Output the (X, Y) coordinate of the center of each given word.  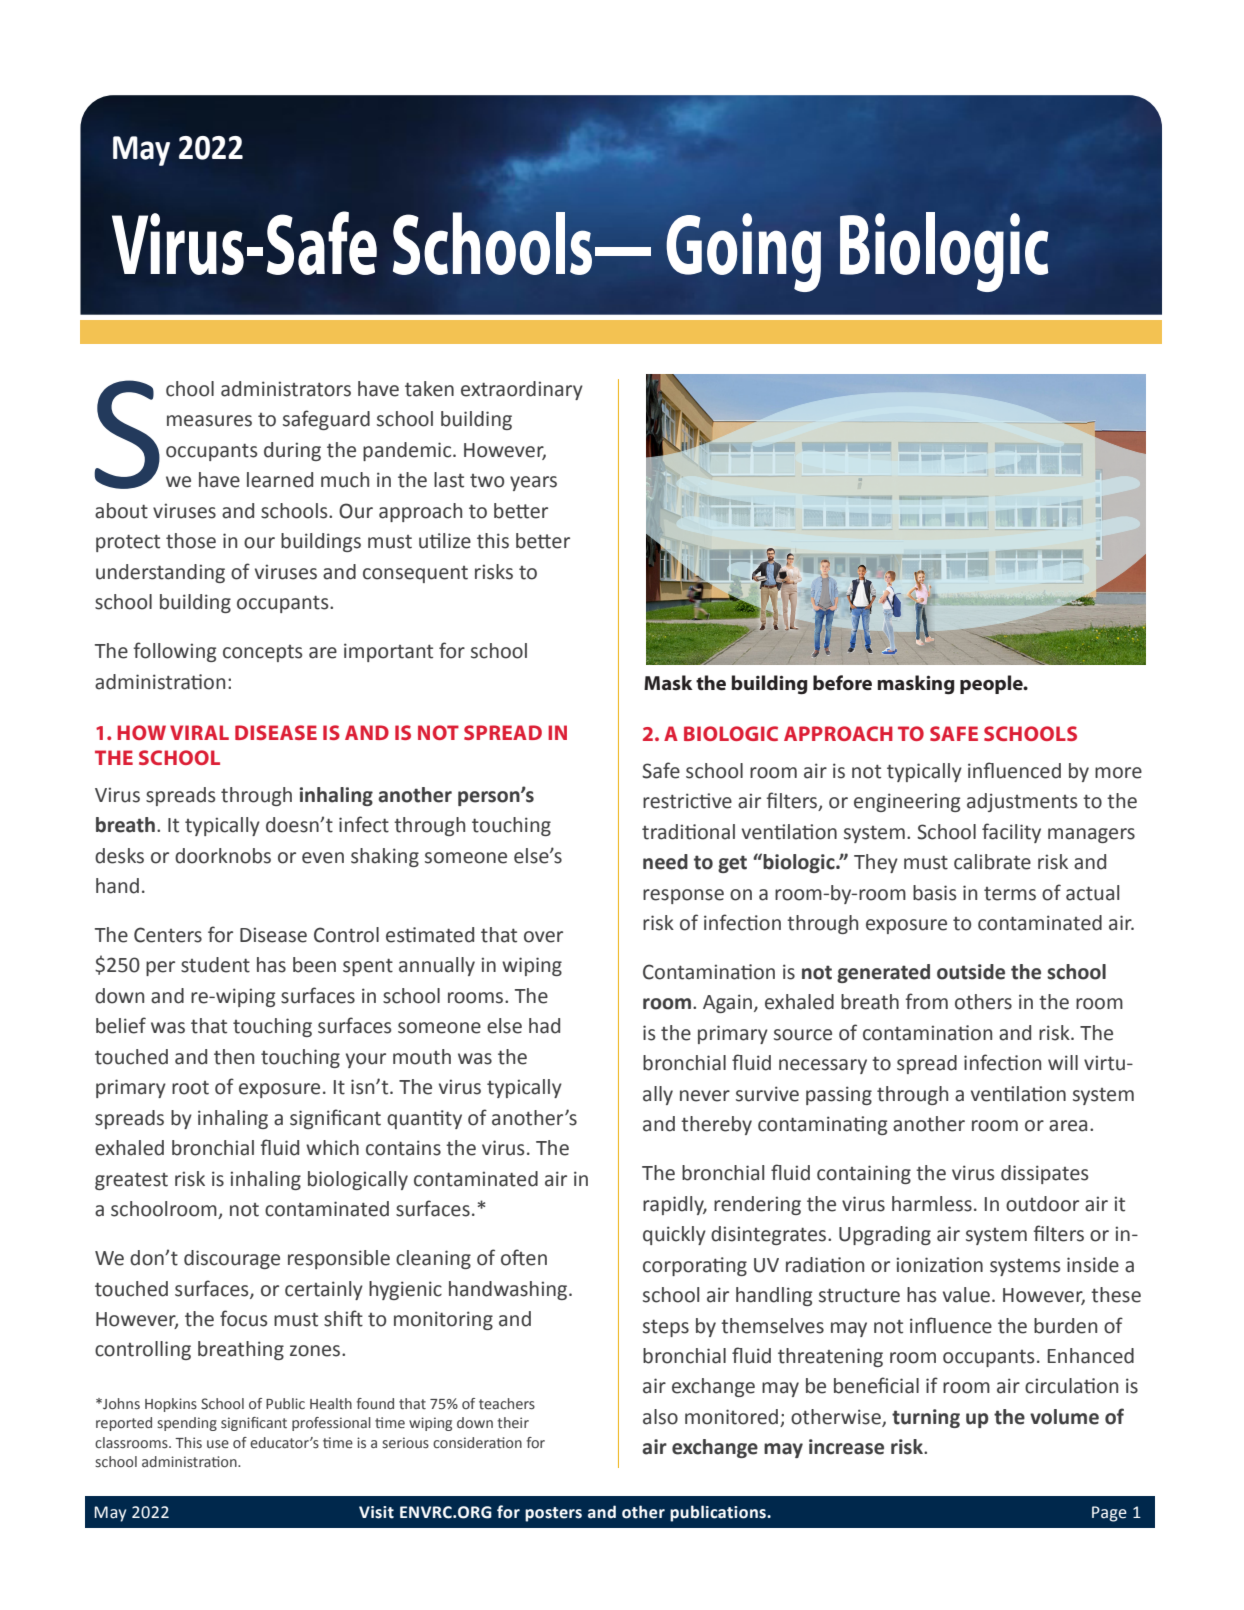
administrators (286, 389)
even (323, 858)
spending (187, 1424)
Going (743, 252)
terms (1010, 894)
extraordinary (522, 390)
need (665, 862)
